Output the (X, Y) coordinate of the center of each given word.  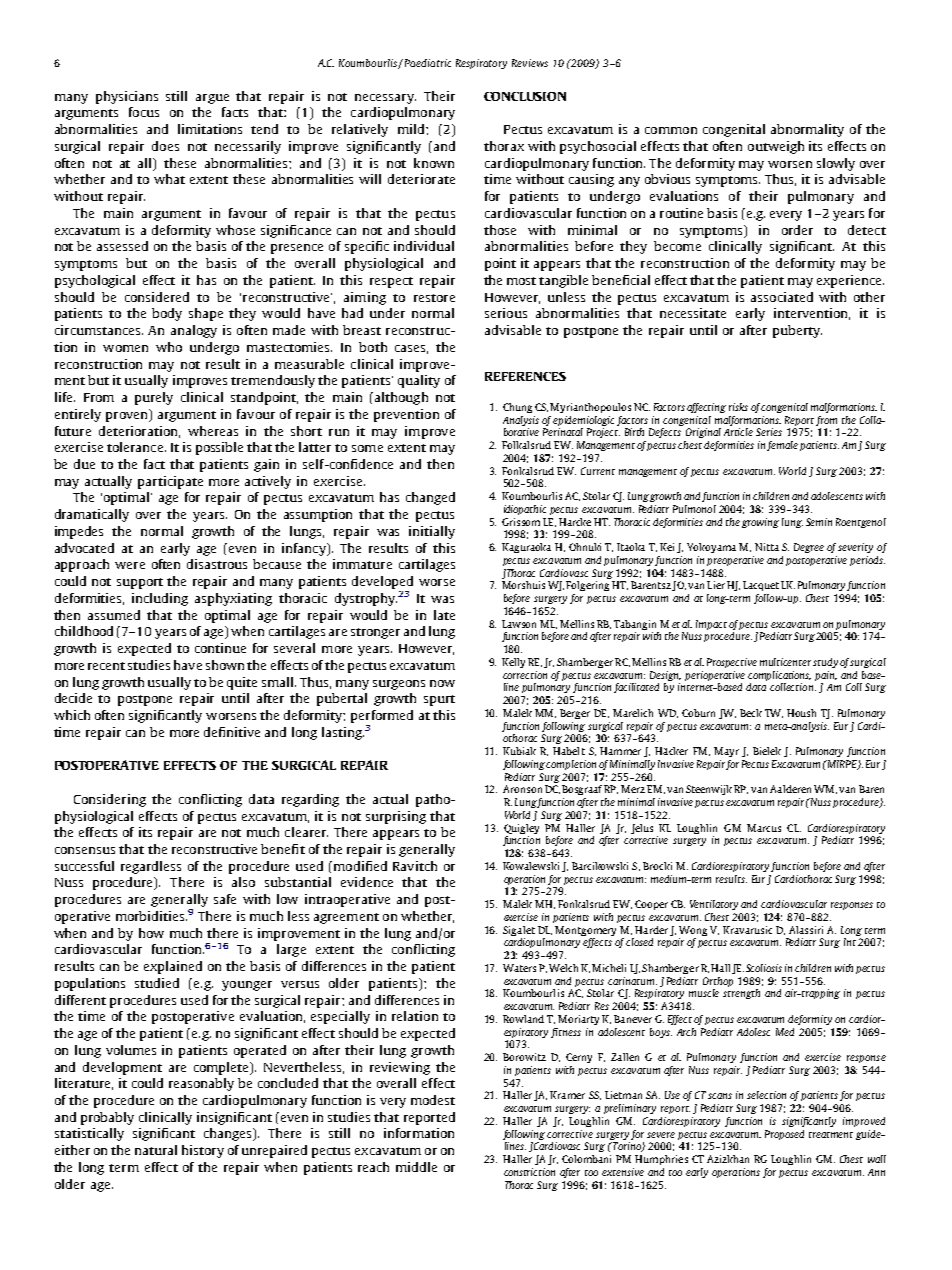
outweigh (776, 147)
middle (416, 1167)
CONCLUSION (525, 96)
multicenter (785, 662)
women (125, 348)
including (160, 599)
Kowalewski (531, 866)
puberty (797, 331)
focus (144, 112)
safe (225, 899)
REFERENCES (525, 376)
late (444, 615)
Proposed (784, 1135)
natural (156, 1150)
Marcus (764, 828)
